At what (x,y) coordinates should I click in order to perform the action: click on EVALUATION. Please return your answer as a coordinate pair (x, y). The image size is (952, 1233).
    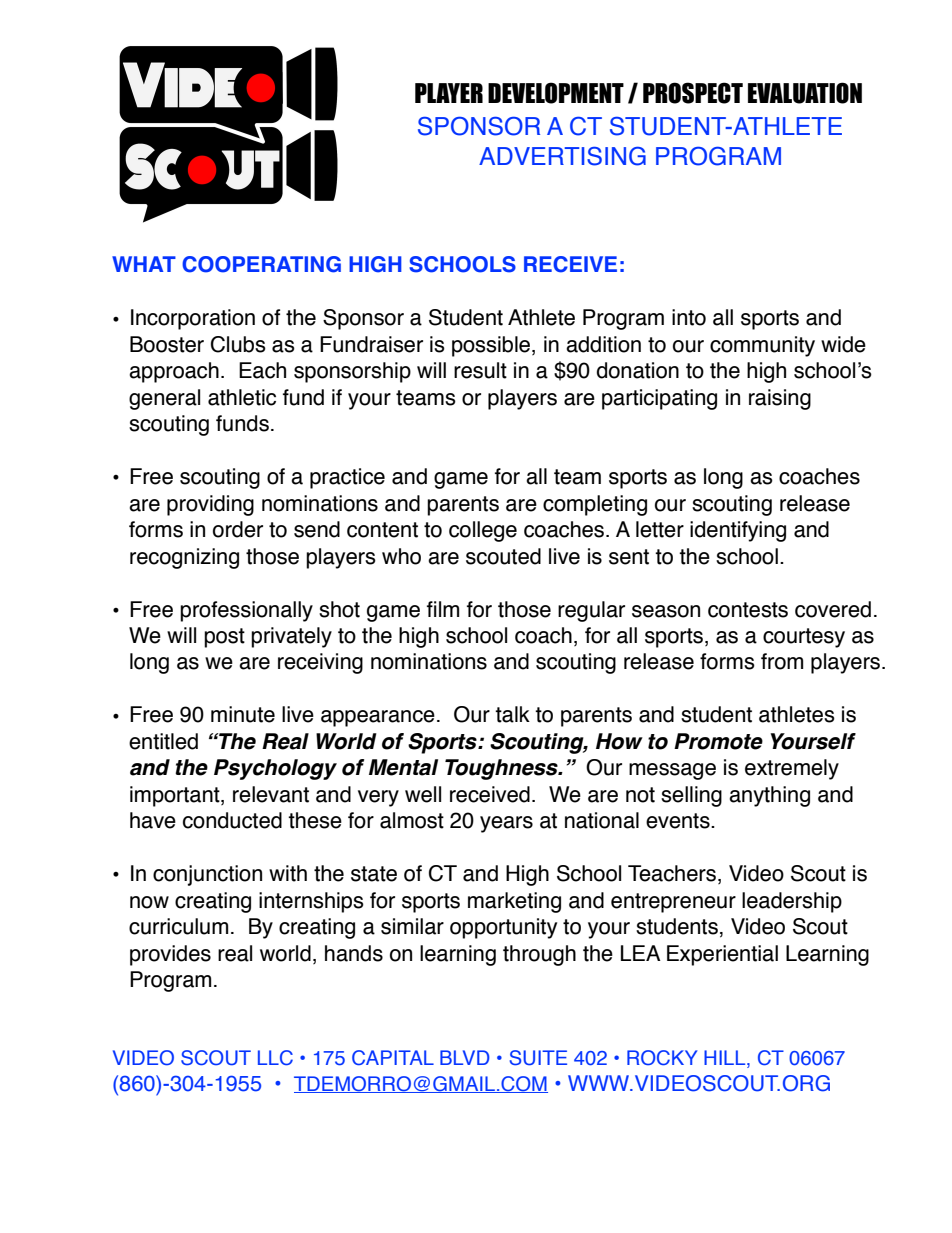
    Looking at the image, I should click on (805, 93).
